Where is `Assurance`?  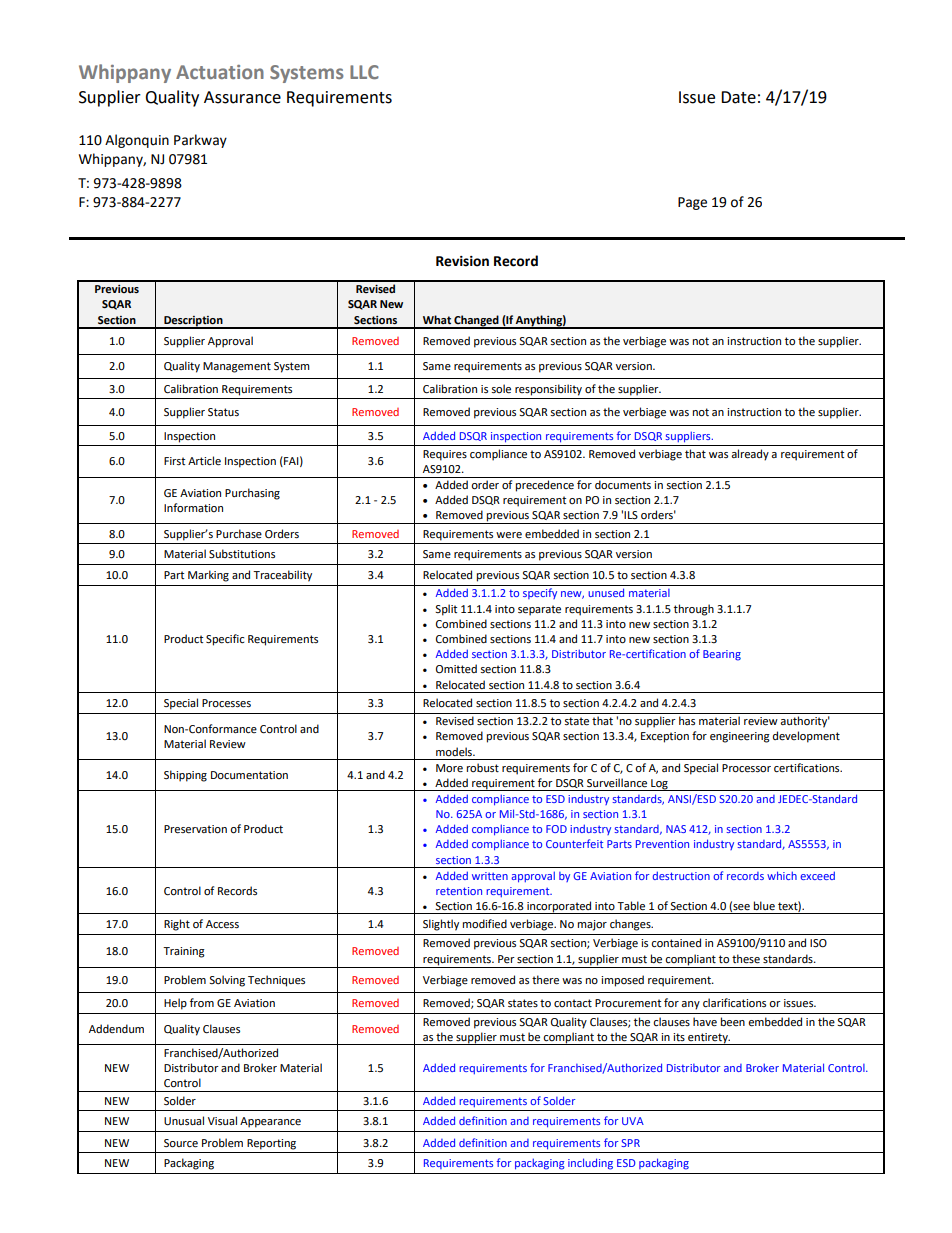
Assurance is located at coordinates (242, 97).
